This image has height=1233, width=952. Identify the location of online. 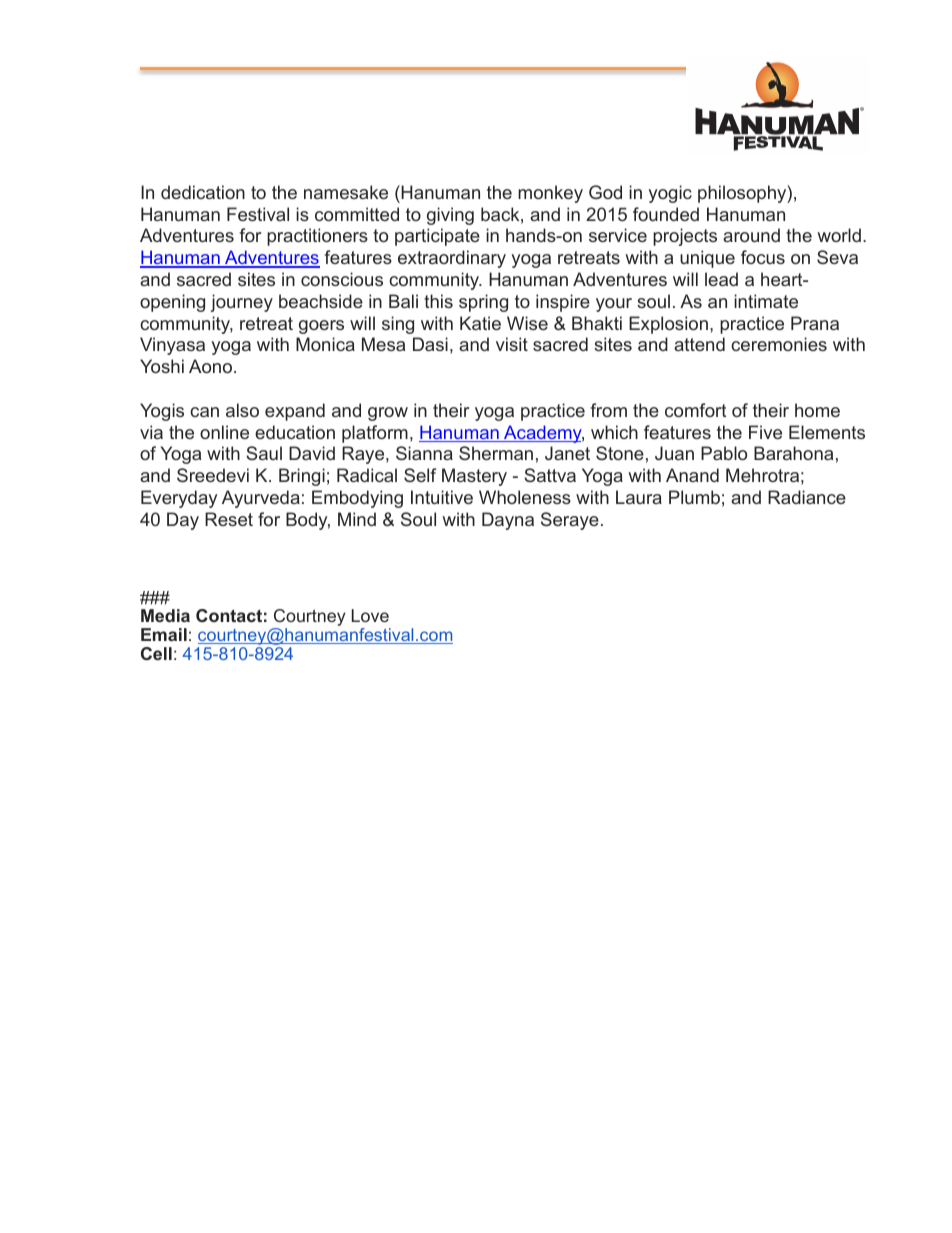
(224, 432).
